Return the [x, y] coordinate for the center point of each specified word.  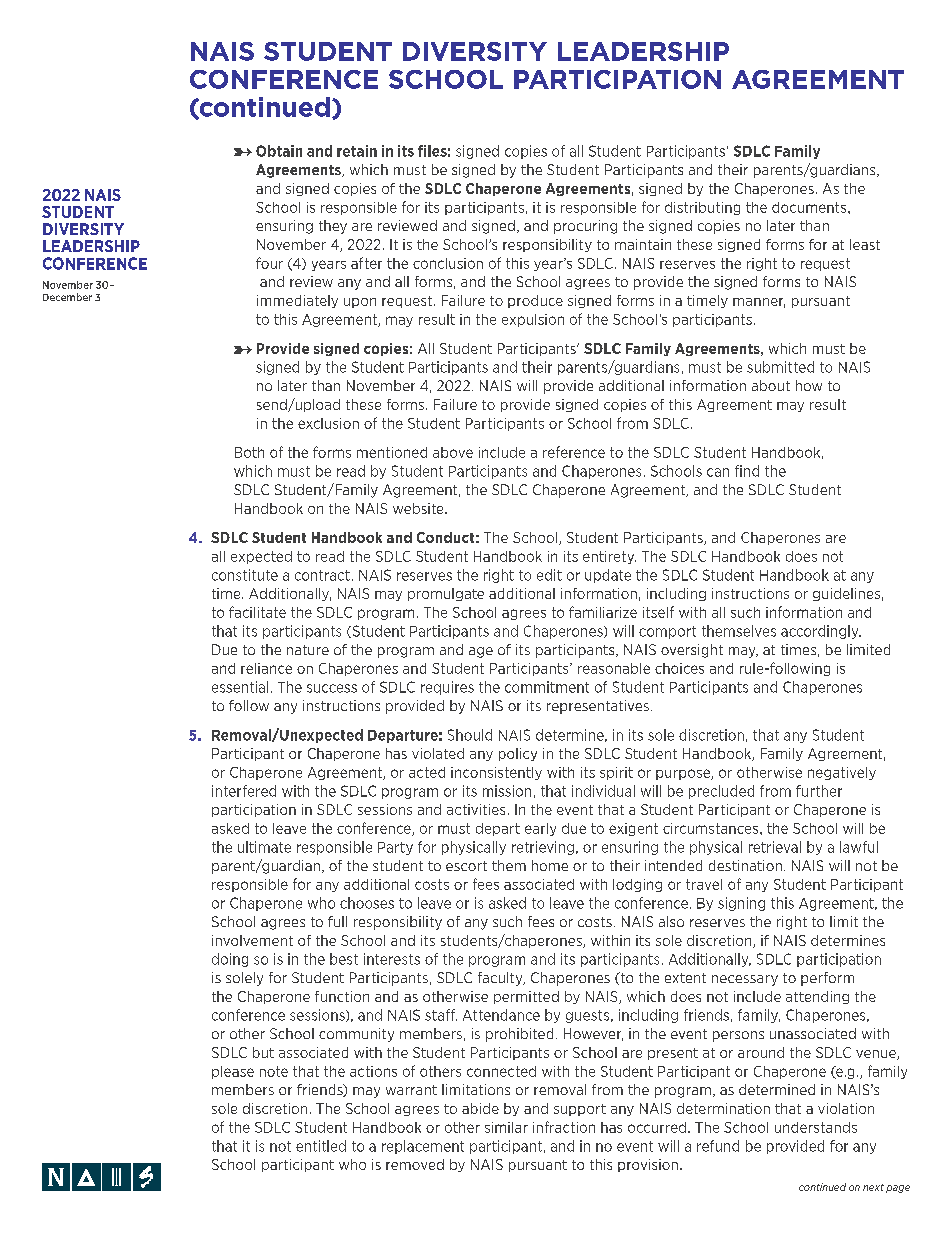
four [269, 263]
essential [240, 687]
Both [249, 452]
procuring [585, 227]
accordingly [821, 632]
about [771, 385]
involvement [252, 940]
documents [810, 207]
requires [447, 688]
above [453, 452]
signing [741, 904]
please [233, 1072]
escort [466, 866]
